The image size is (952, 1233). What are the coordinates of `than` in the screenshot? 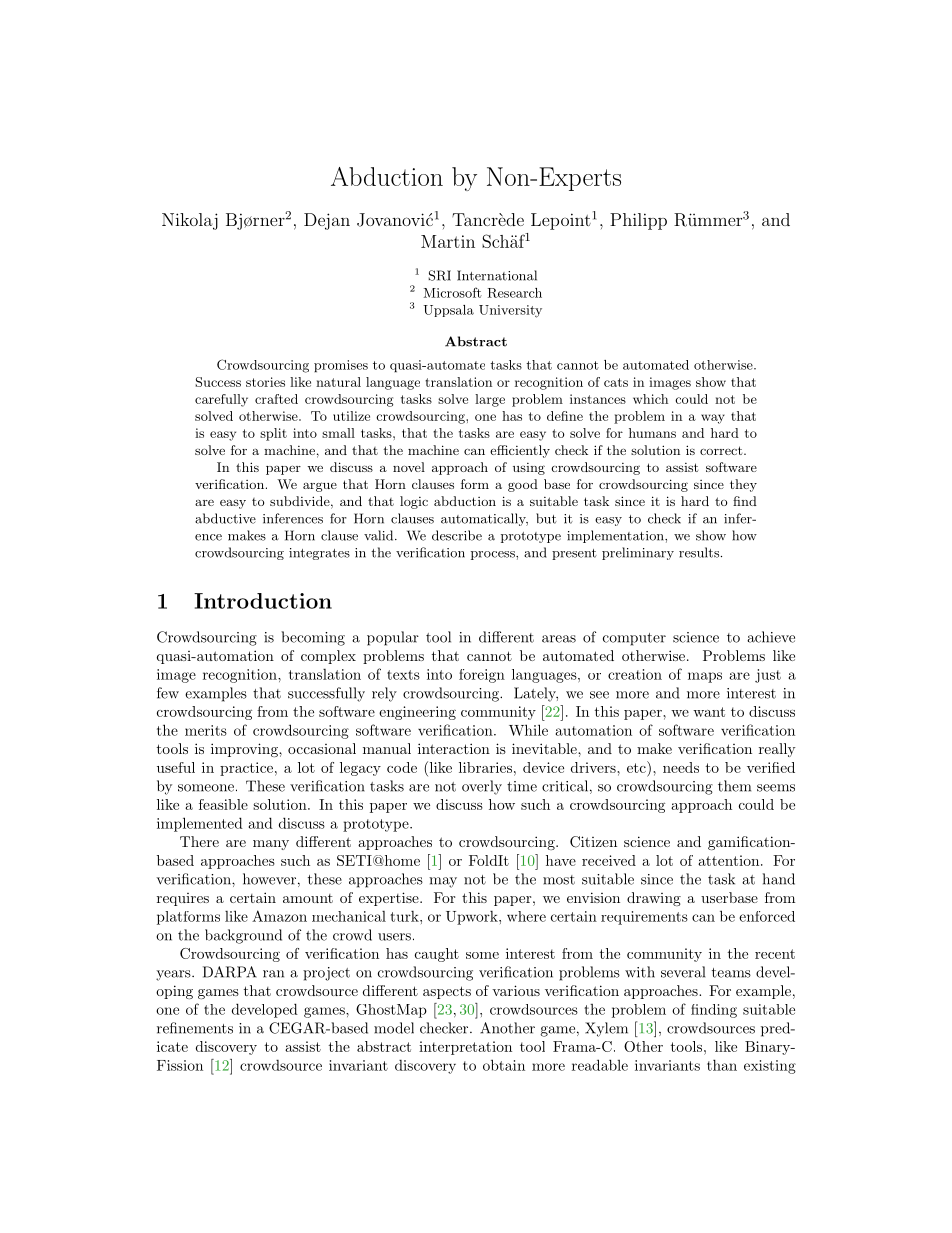 It's located at (722, 1065).
